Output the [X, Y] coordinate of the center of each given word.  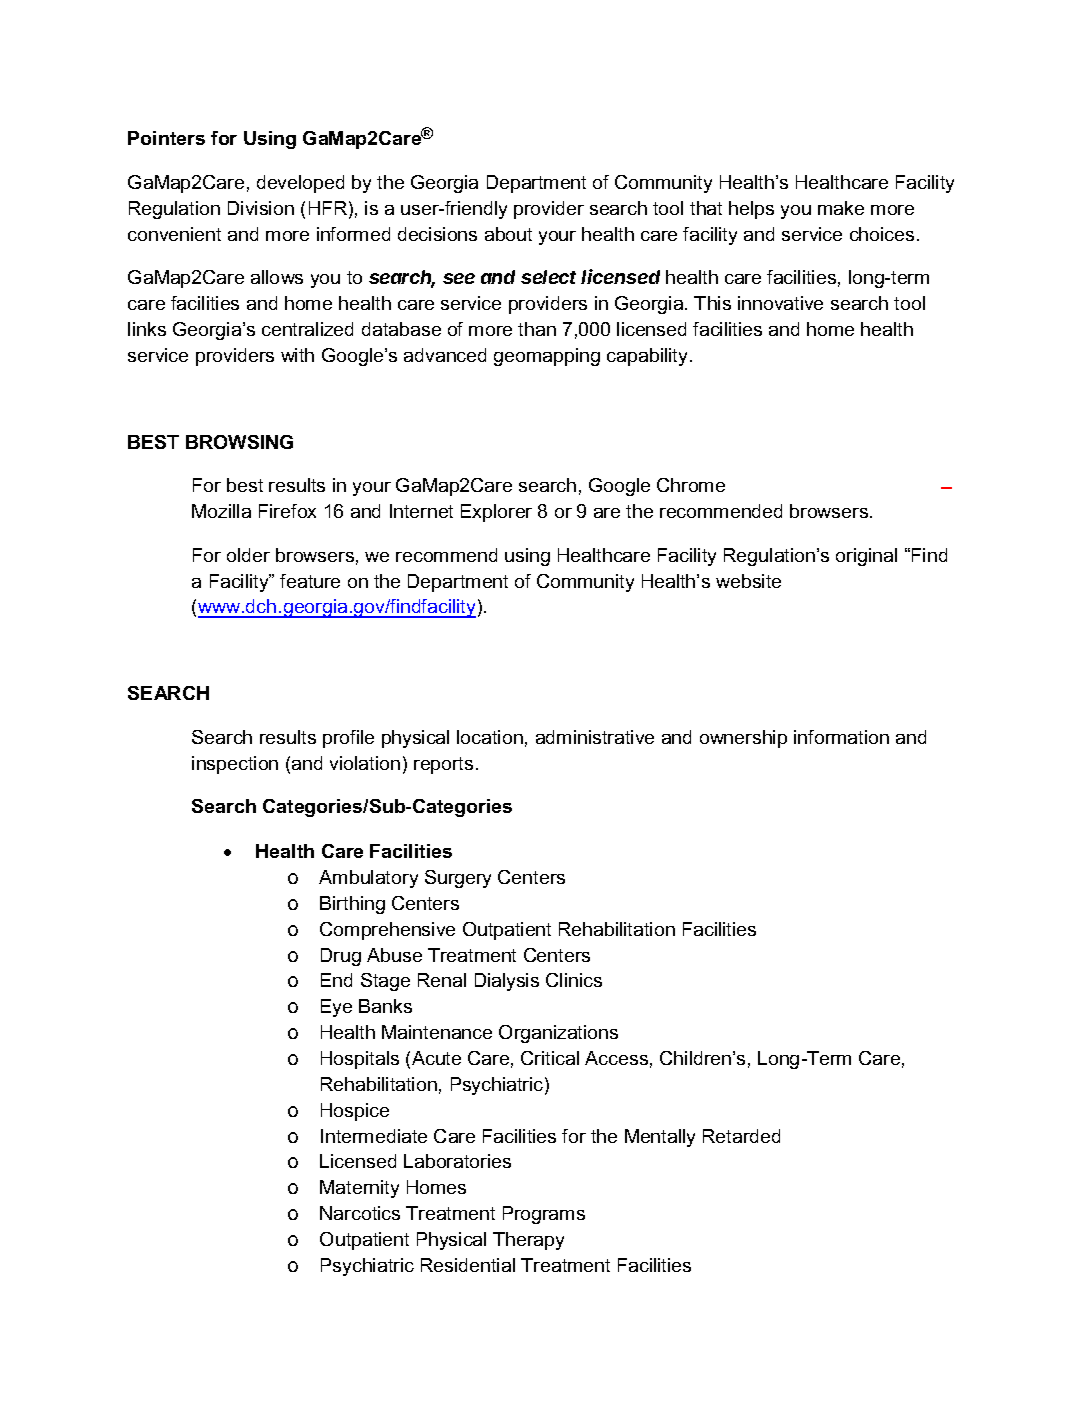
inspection [235, 765]
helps [751, 210]
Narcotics [360, 1213]
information [841, 737]
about [508, 234]
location [490, 737]
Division [261, 208]
